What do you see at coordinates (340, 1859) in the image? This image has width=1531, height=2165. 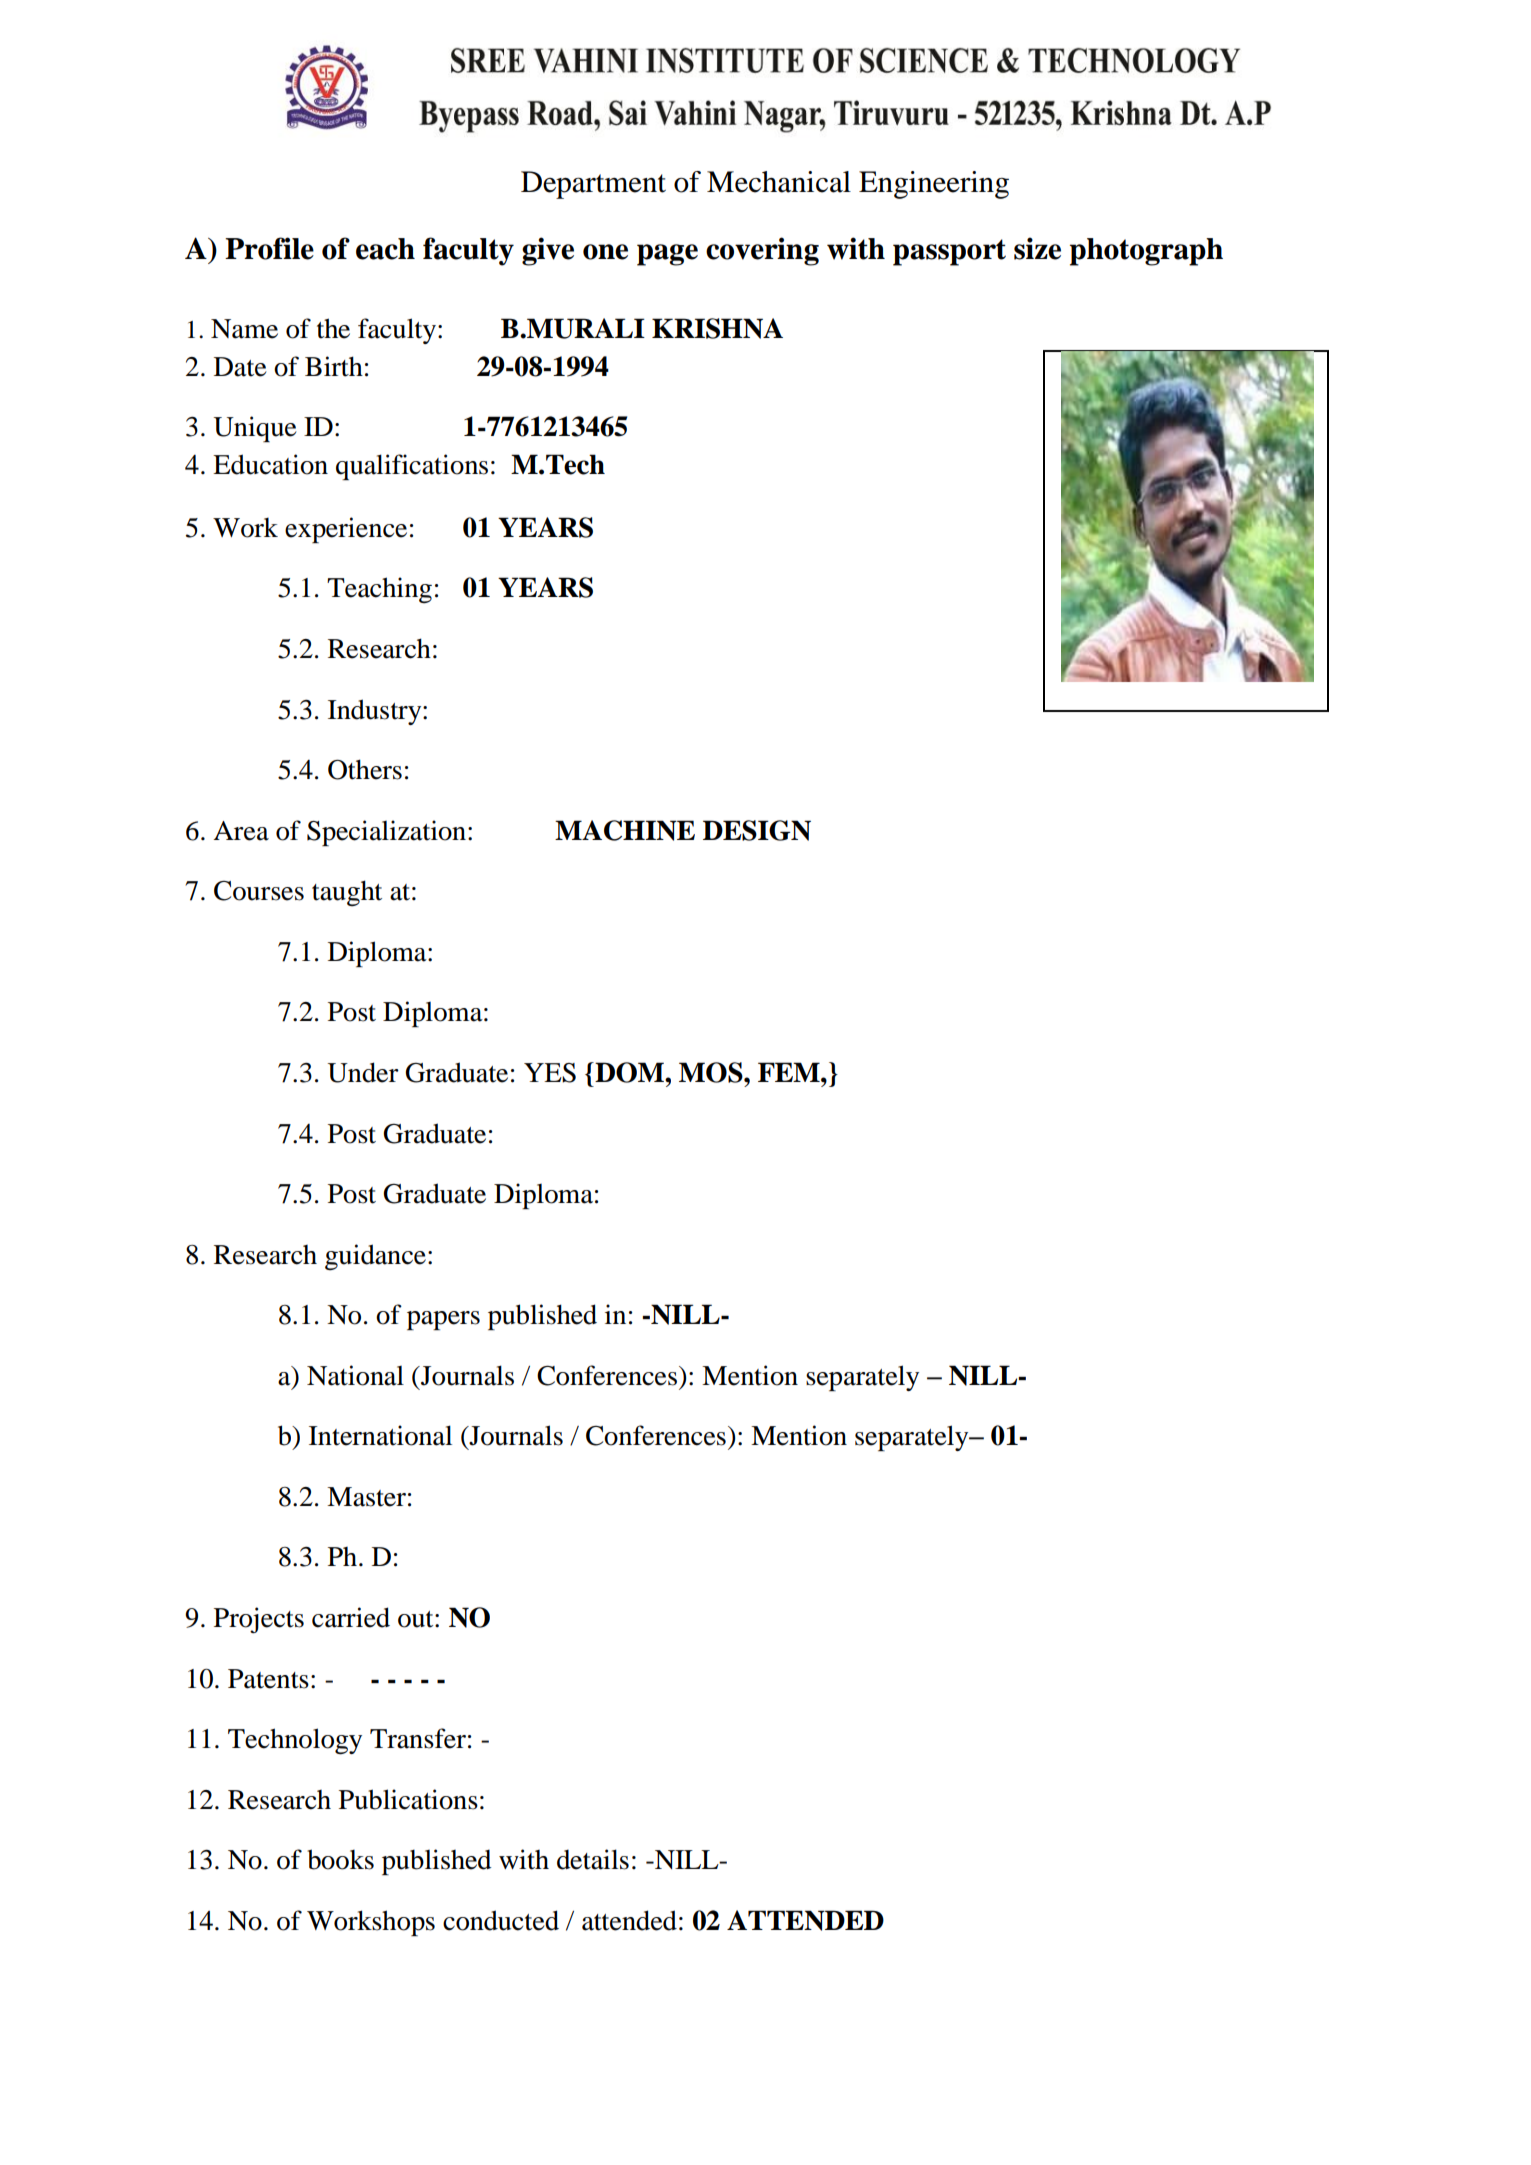 I see `books` at bounding box center [340, 1859].
